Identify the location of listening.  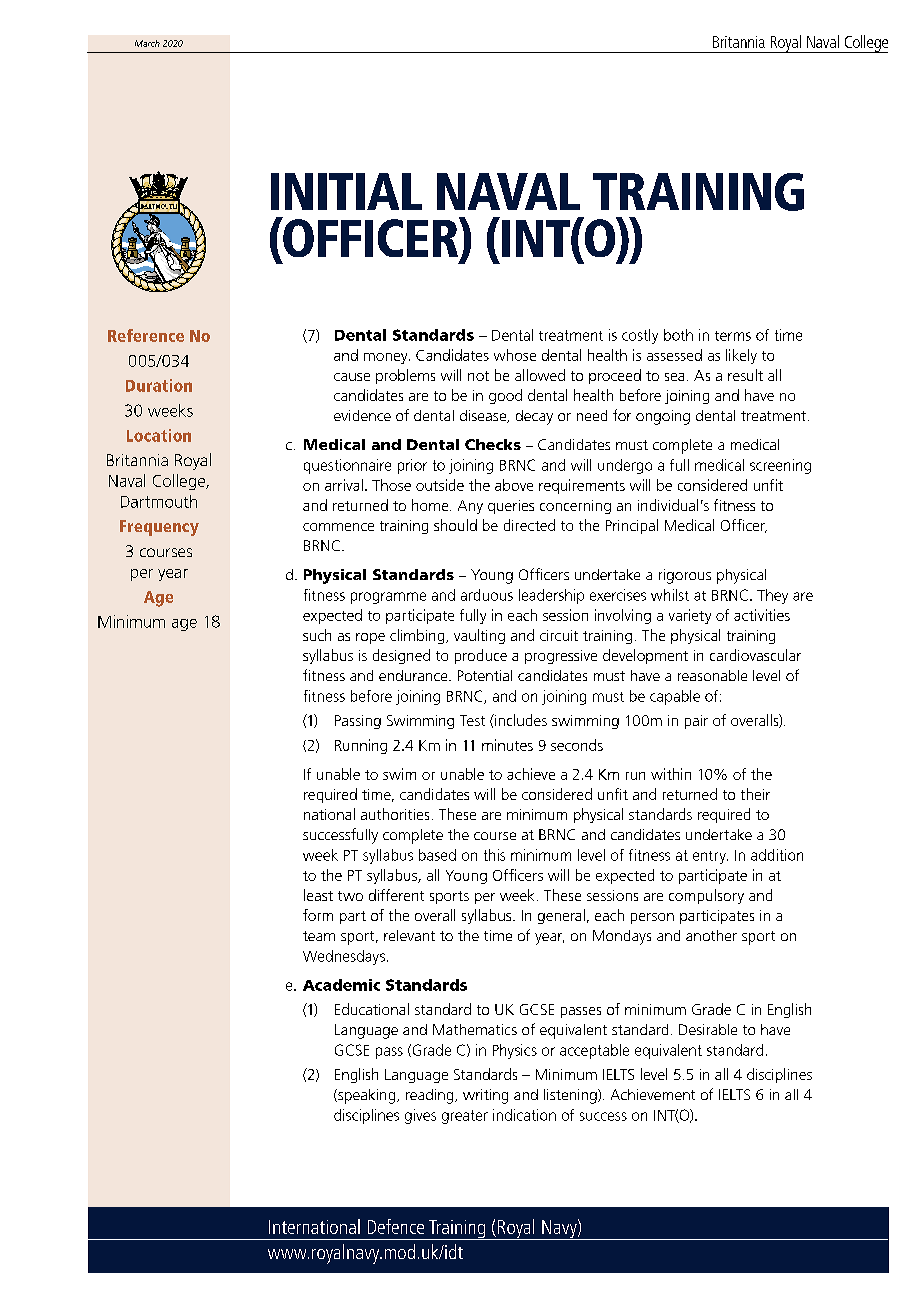
(571, 1096).
